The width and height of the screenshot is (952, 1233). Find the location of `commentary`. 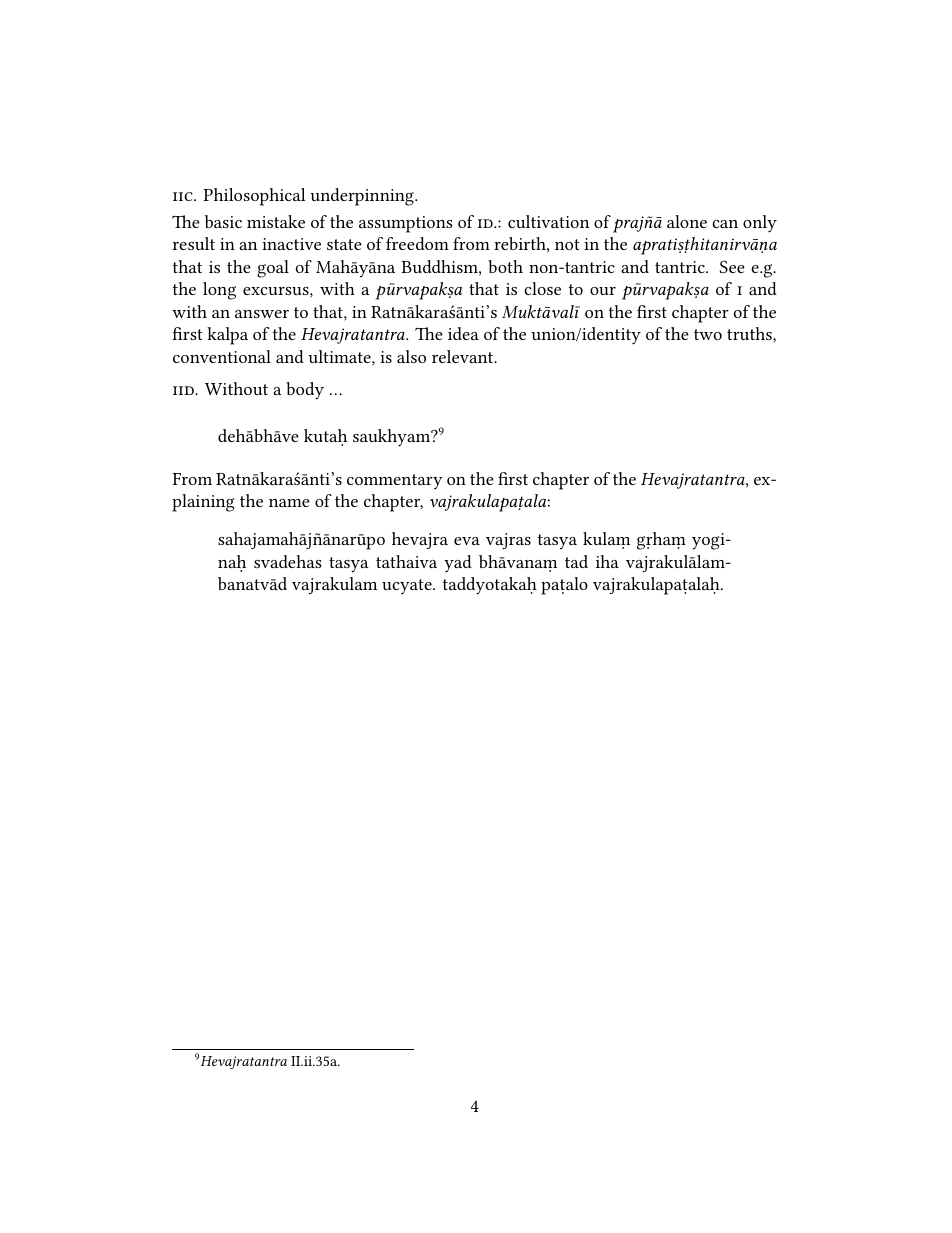

commentary is located at coordinates (395, 481).
